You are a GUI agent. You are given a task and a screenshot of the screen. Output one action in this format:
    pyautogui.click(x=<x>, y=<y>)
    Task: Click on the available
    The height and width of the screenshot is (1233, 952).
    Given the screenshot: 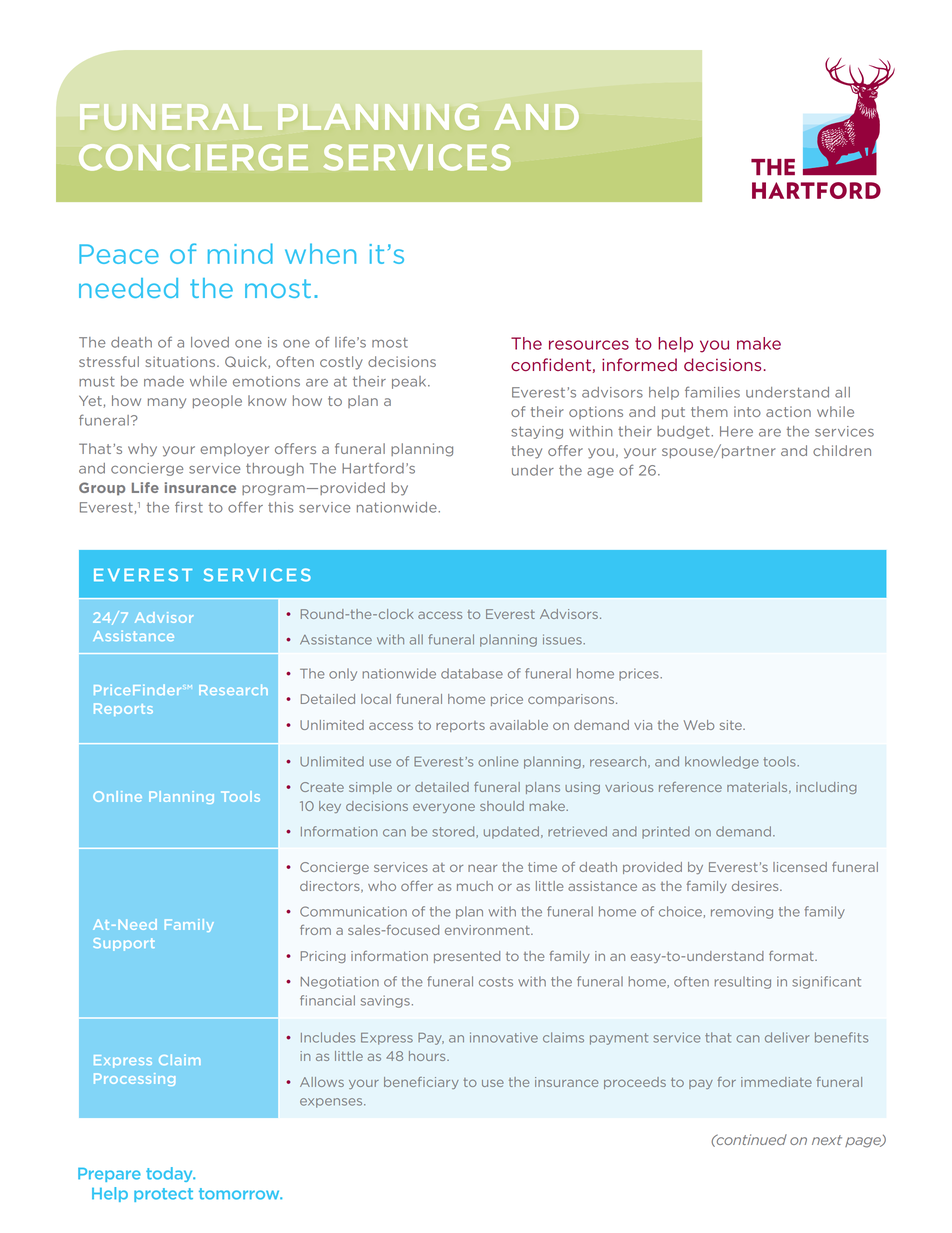 What is the action you would take?
    pyautogui.click(x=519, y=725)
